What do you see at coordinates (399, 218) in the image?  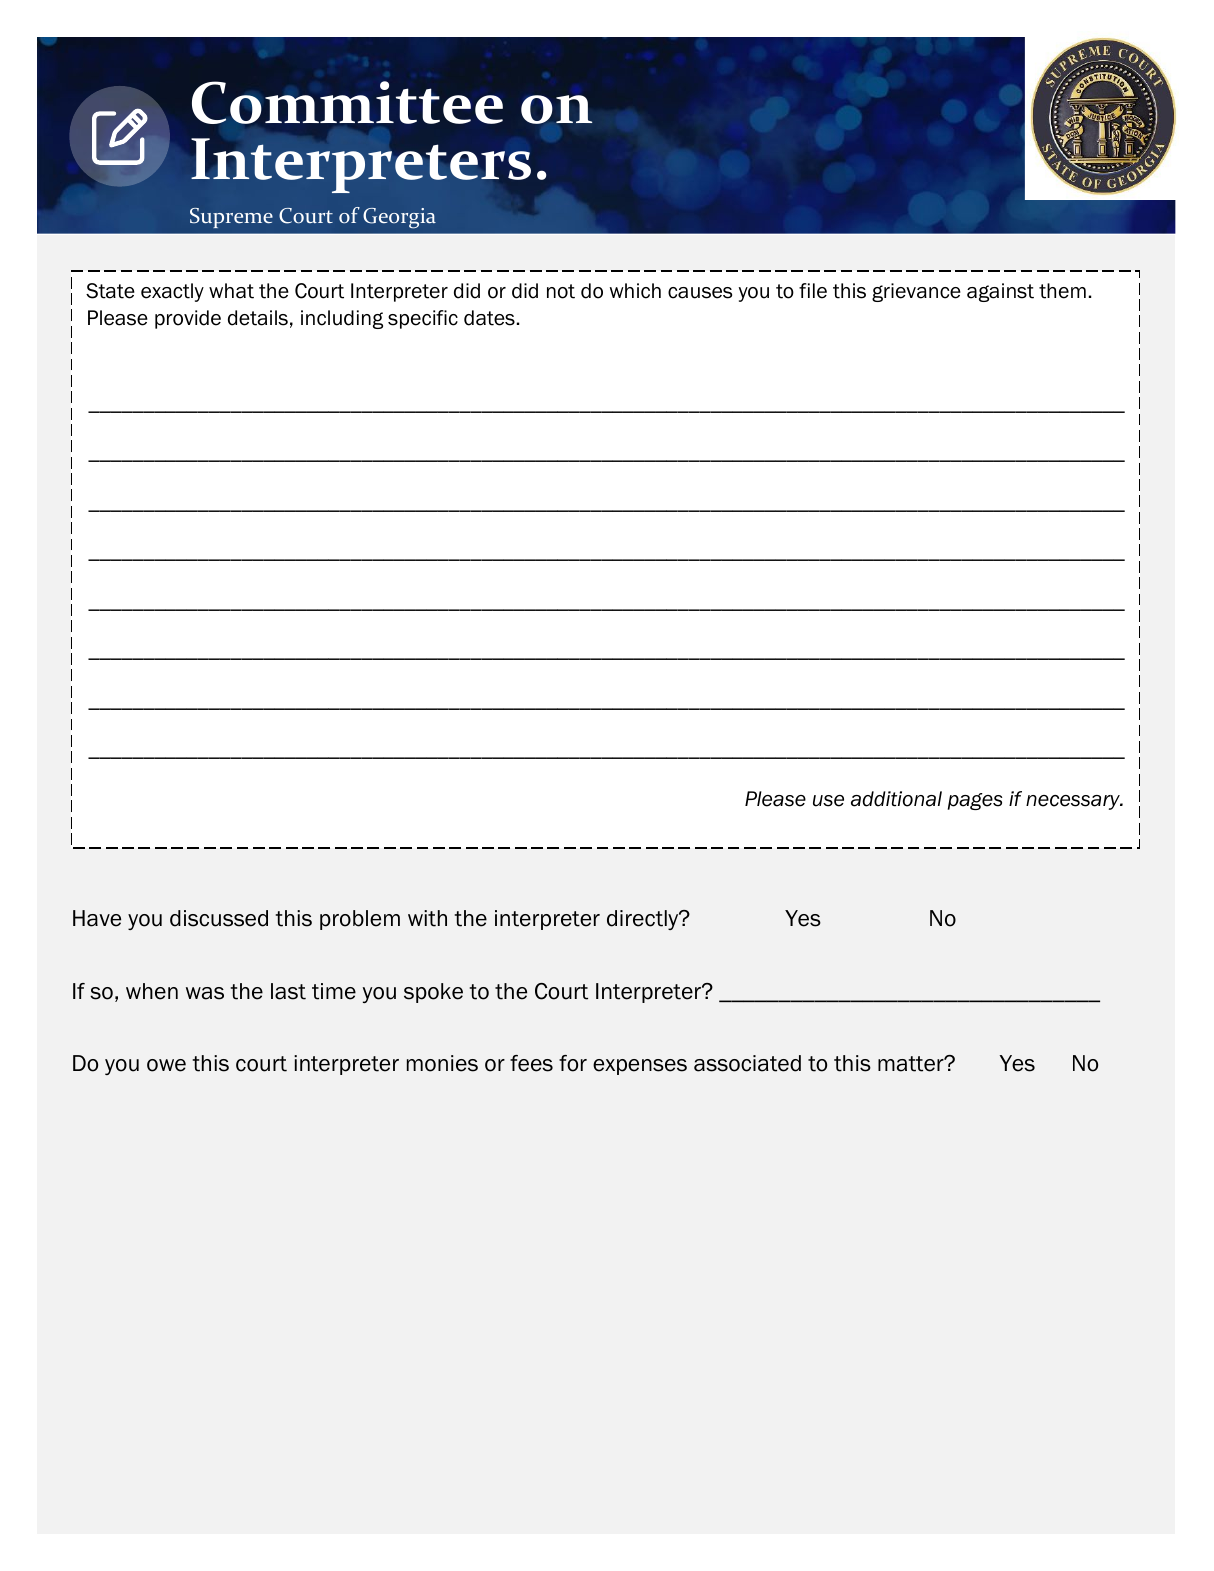 I see `Georgia` at bounding box center [399, 218].
